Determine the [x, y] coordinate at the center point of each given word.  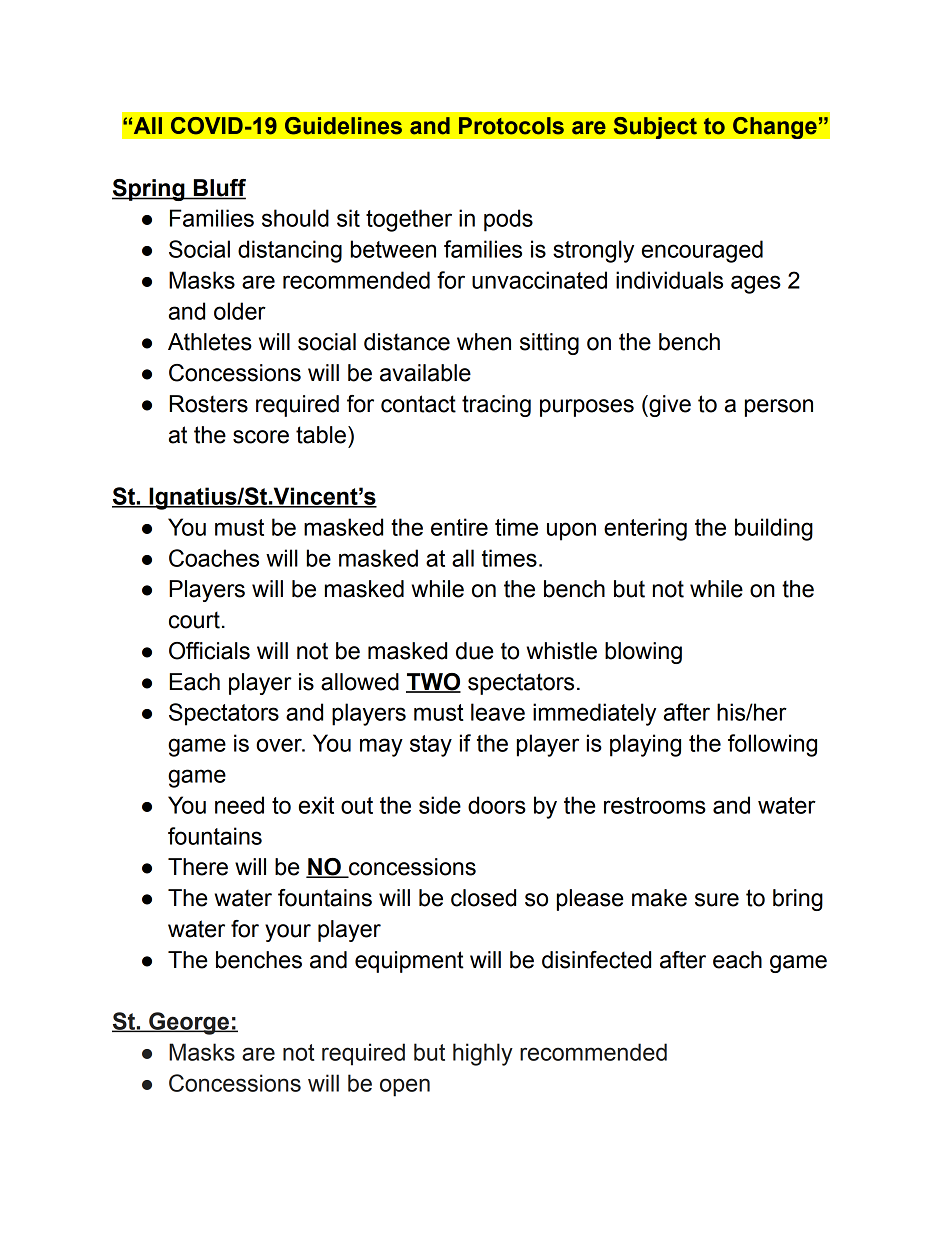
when [484, 342]
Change [776, 127]
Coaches [214, 558]
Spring [149, 190]
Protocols [511, 126]
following [772, 745]
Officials [209, 651]
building [774, 529]
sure [717, 900]
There [198, 867]
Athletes [210, 342]
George [189, 1023]
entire [459, 527]
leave [498, 712]
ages [756, 284]
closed [483, 898]
